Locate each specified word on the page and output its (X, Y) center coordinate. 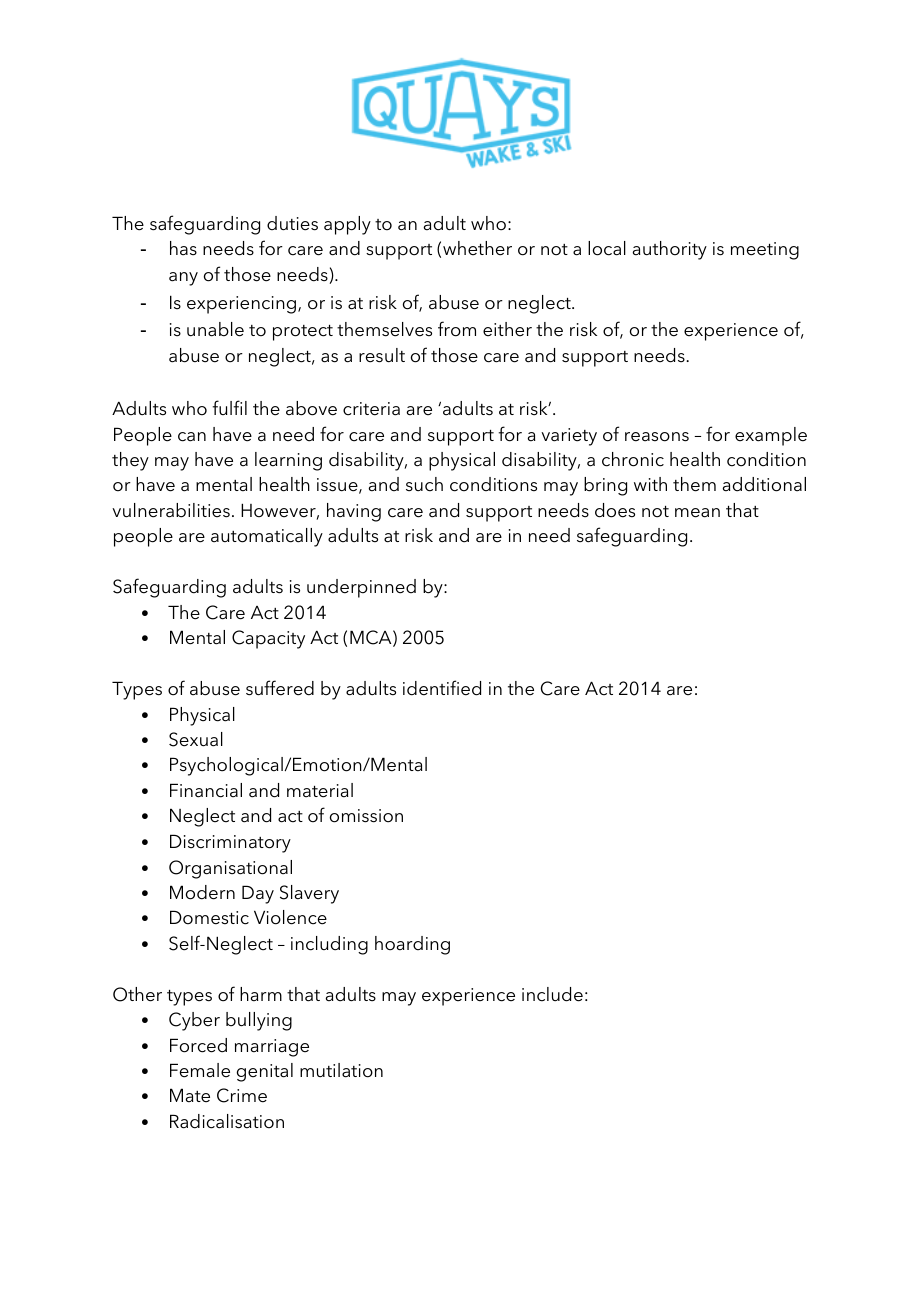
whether (477, 248)
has (183, 248)
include (552, 994)
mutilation (341, 1070)
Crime (242, 1095)
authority (670, 250)
